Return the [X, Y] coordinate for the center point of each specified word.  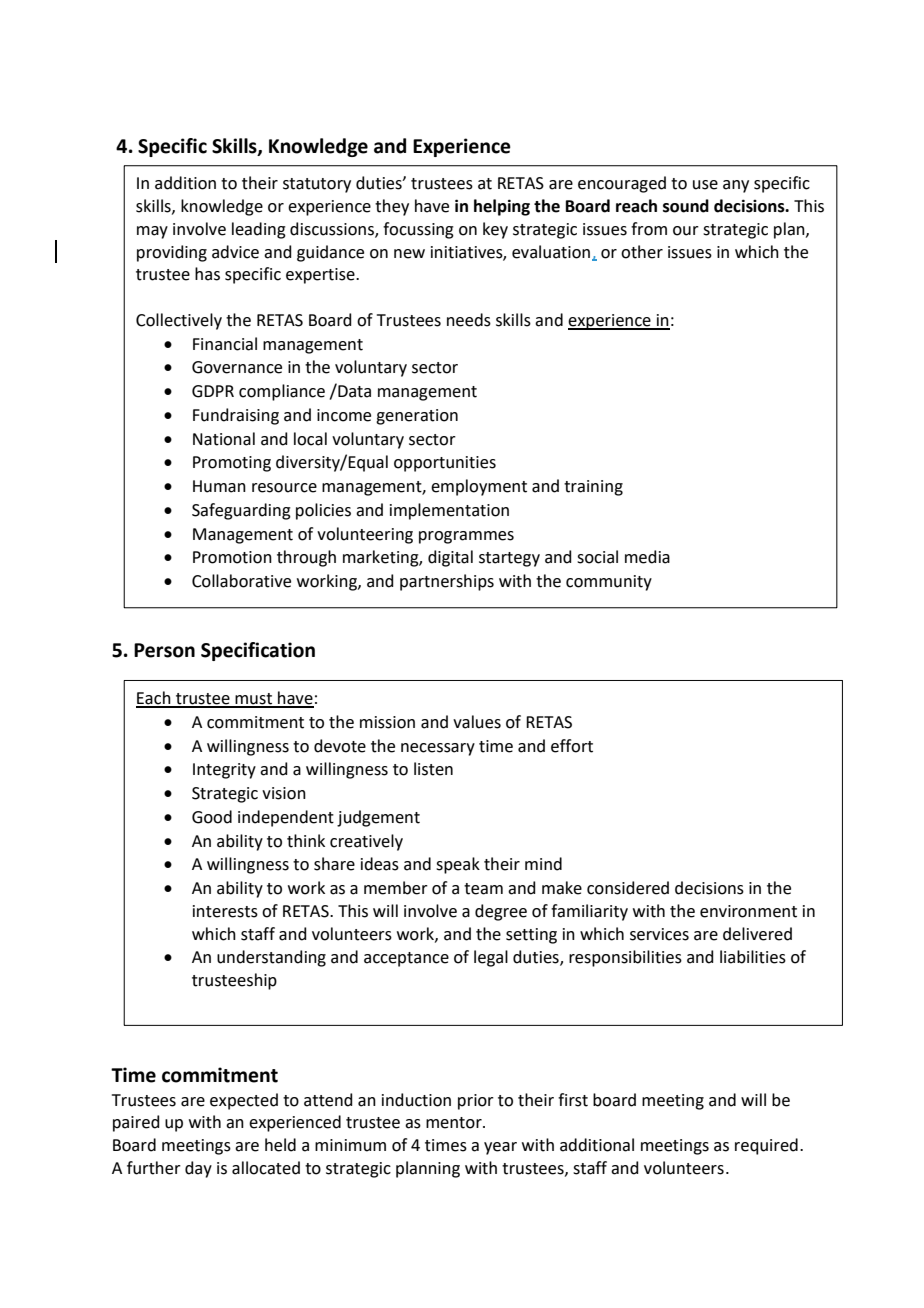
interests [225, 911]
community [609, 583]
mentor [455, 1123]
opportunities [445, 464]
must [254, 700]
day [198, 1169]
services [659, 934]
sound [686, 206]
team [483, 889]
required [766, 1146]
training [593, 488]
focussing [418, 230]
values [477, 722]
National [224, 439]
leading [259, 230]
